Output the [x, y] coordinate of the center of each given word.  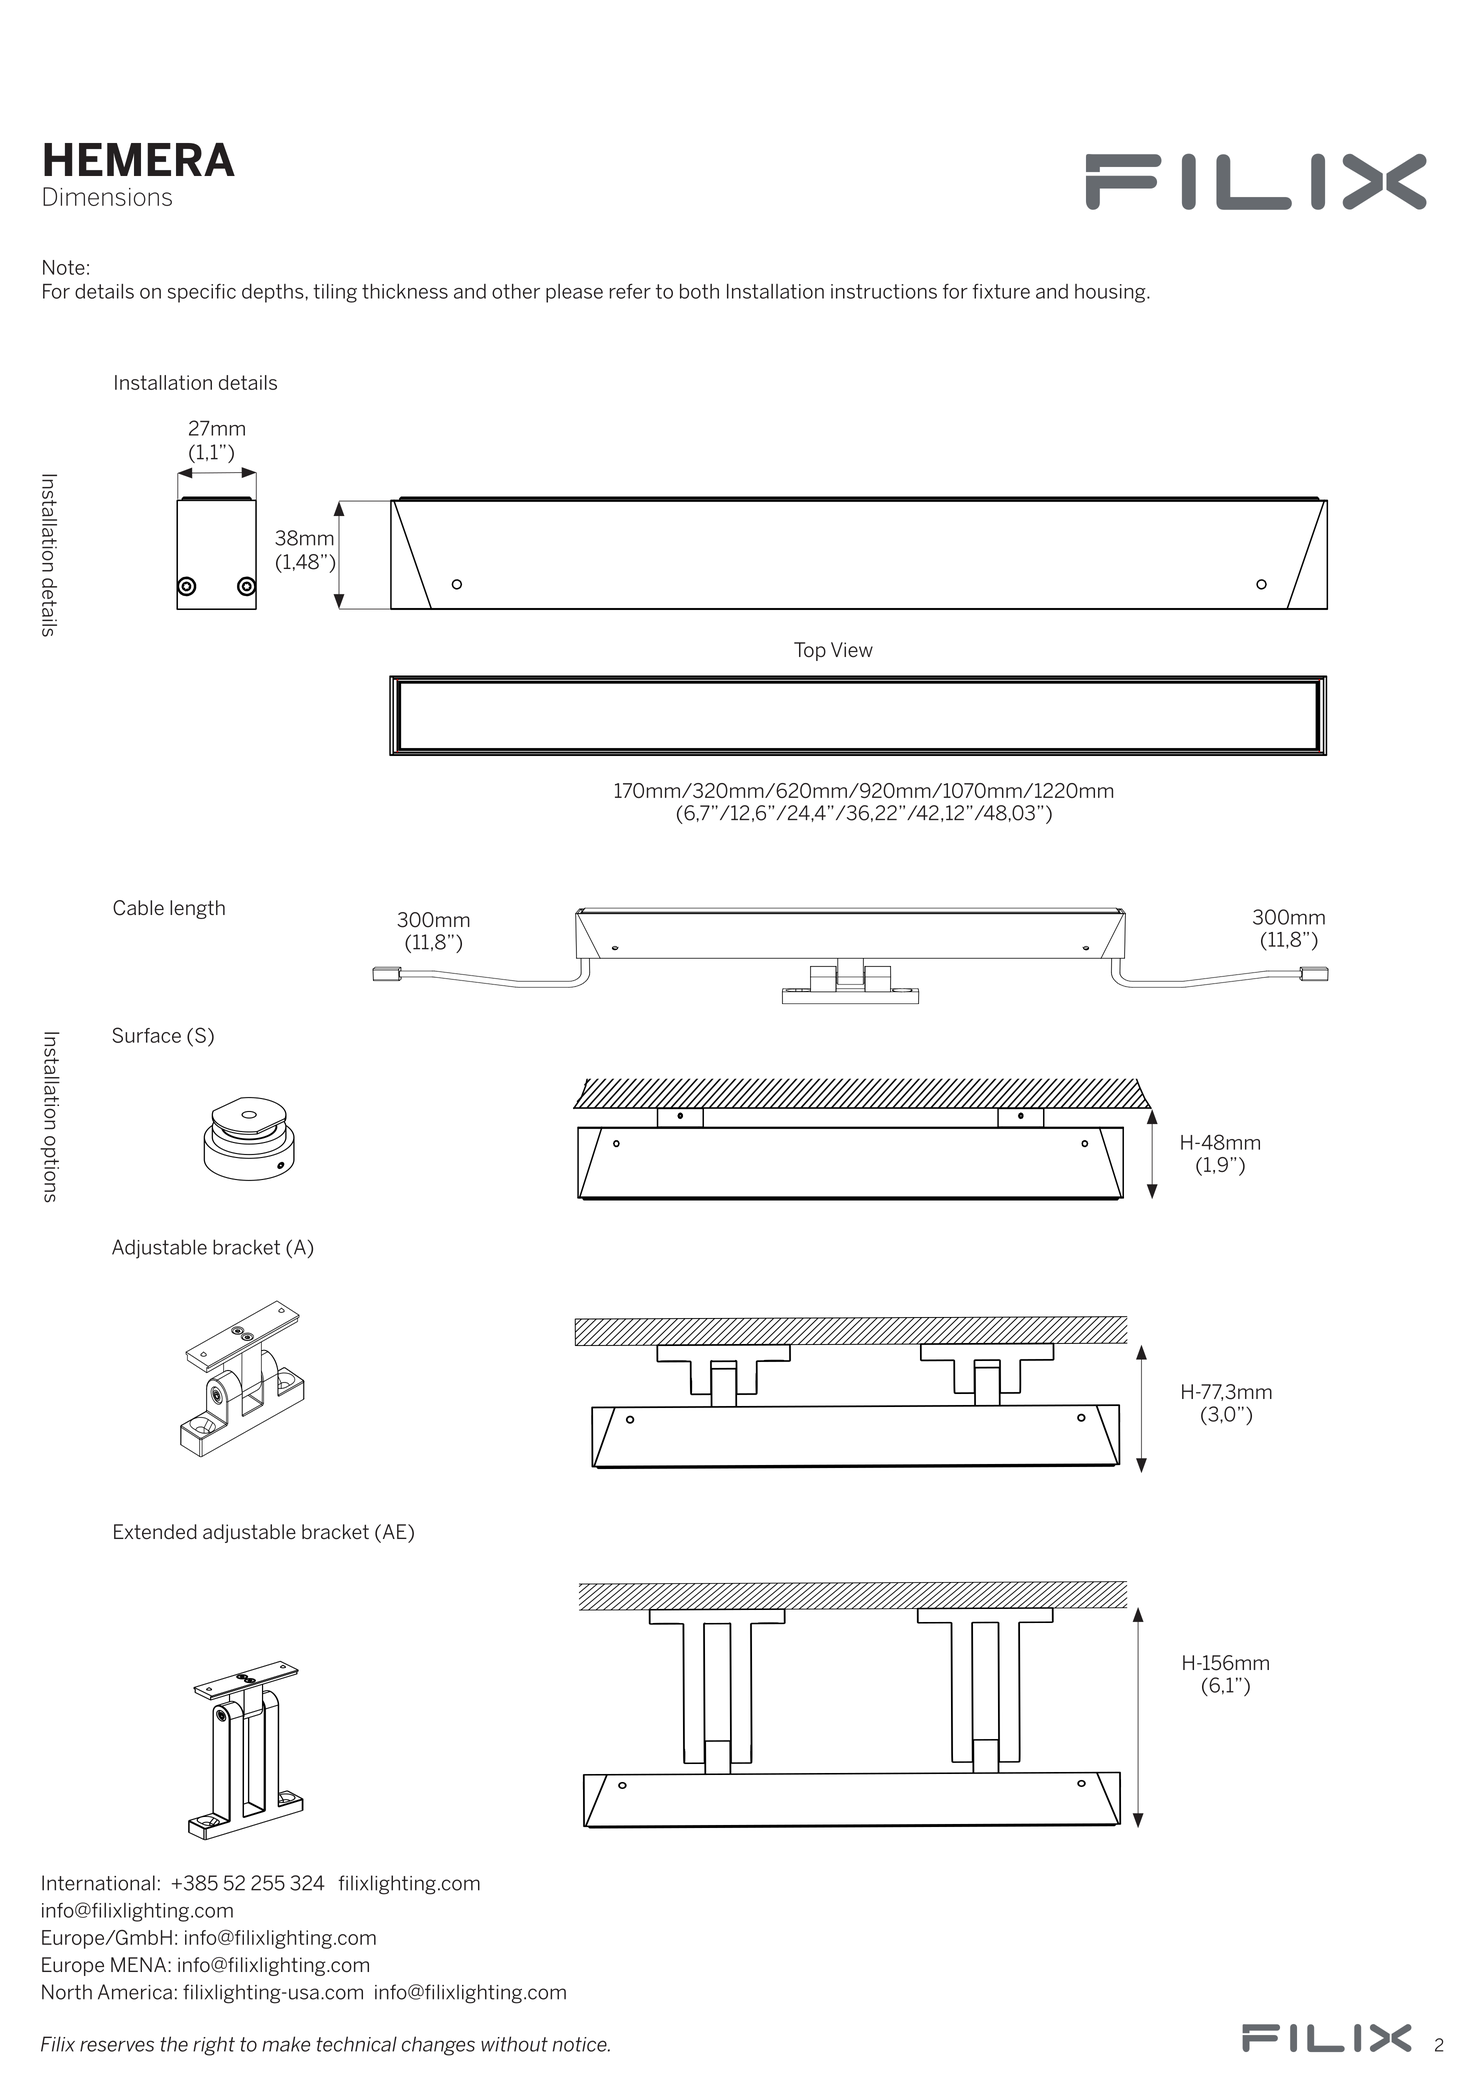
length [197, 909]
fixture [1001, 291]
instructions [884, 291]
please [574, 293]
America [135, 1992]
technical [357, 2044]
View [852, 650]
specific [202, 293]
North [67, 1992]
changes [438, 2046]
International [98, 1883]
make [286, 2044]
